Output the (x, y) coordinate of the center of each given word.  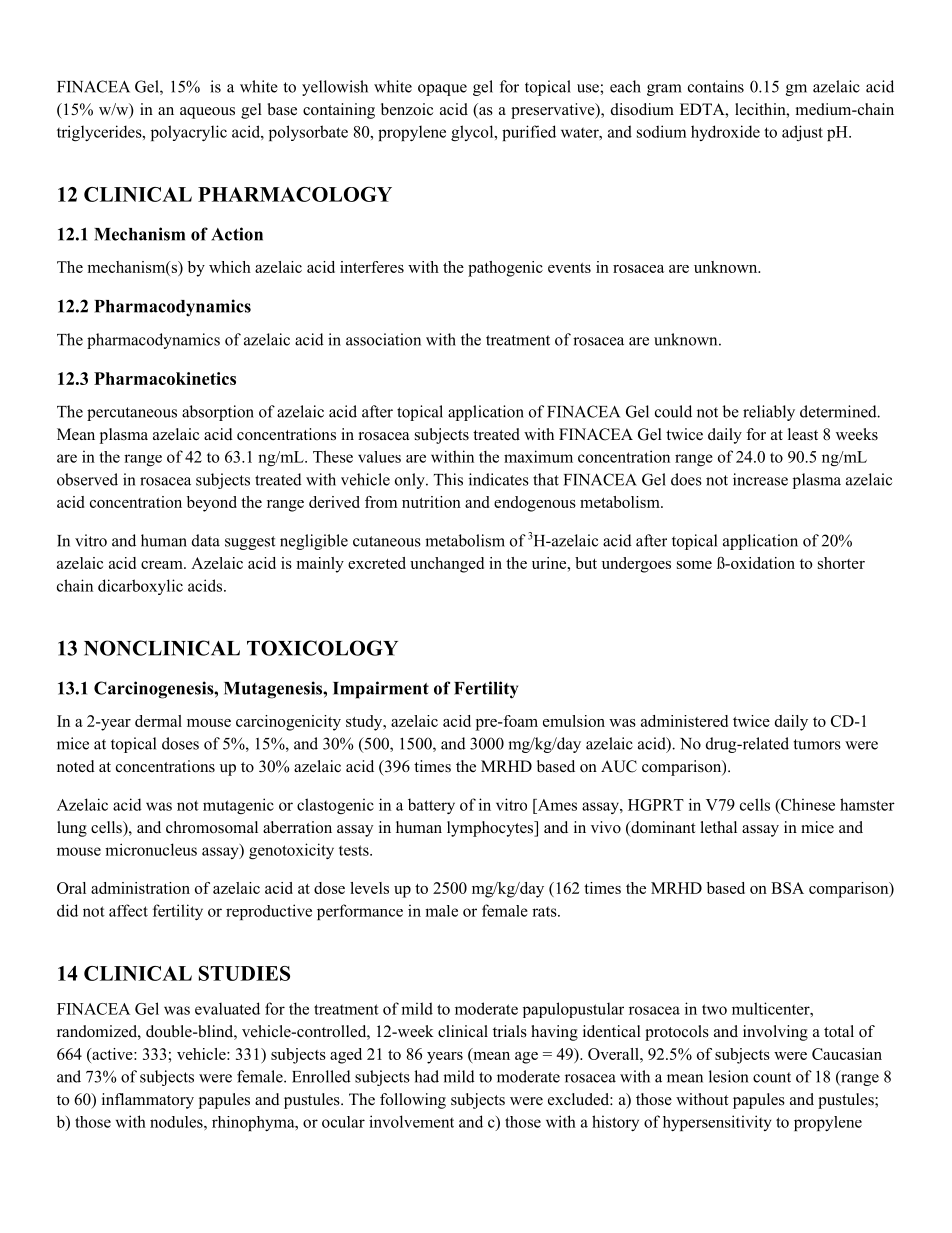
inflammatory (148, 1101)
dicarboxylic (140, 587)
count (772, 1077)
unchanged (447, 565)
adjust (802, 133)
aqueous (207, 113)
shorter (841, 563)
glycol (473, 133)
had (426, 1076)
